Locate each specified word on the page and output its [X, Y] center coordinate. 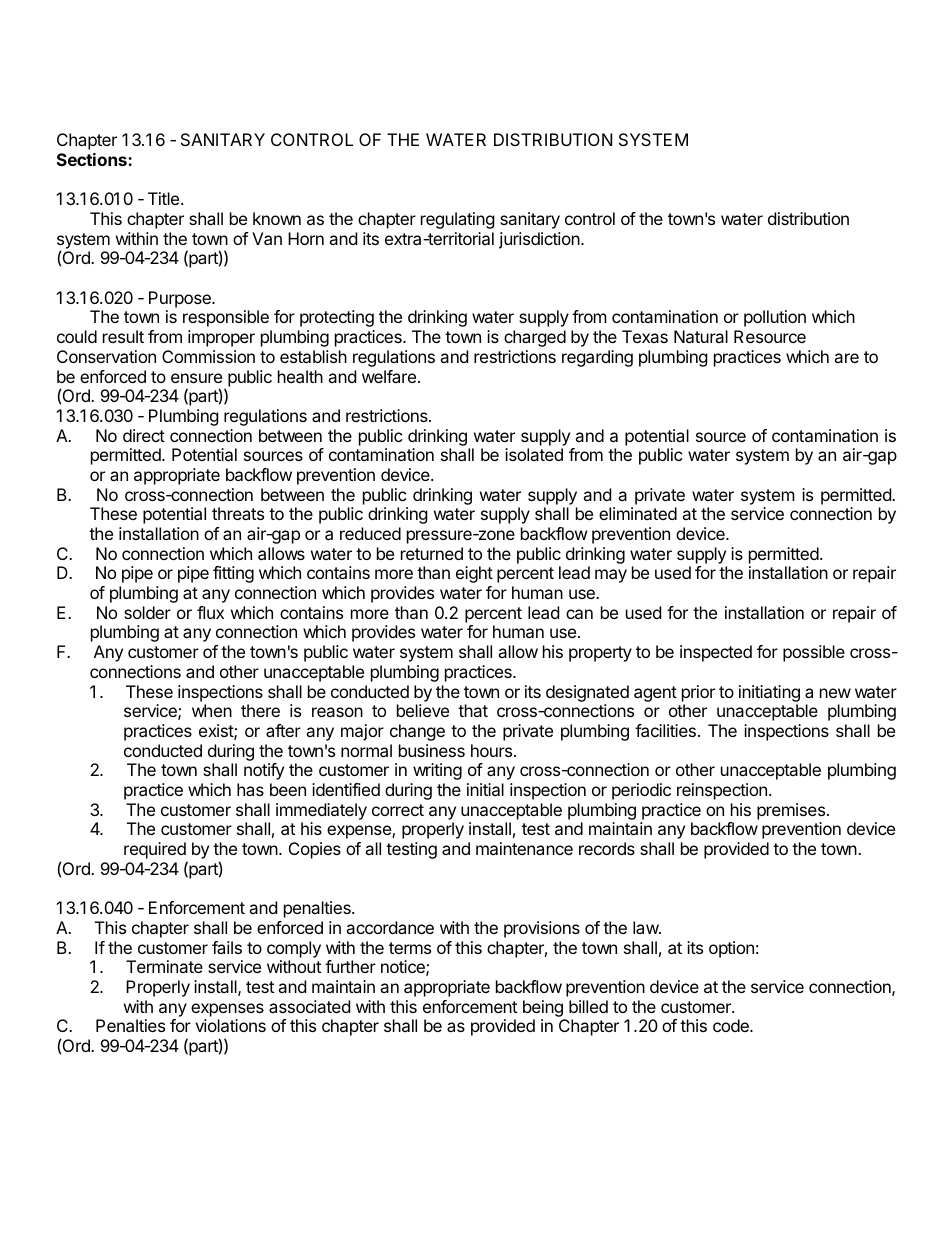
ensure [196, 378]
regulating [458, 220]
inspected [716, 653]
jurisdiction [540, 240]
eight [474, 574]
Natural [701, 336]
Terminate [164, 966]
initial [485, 789]
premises [791, 811]
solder [147, 612]
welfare [389, 376]
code [732, 1025]
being [544, 1010]
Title [165, 198]
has [250, 789]
